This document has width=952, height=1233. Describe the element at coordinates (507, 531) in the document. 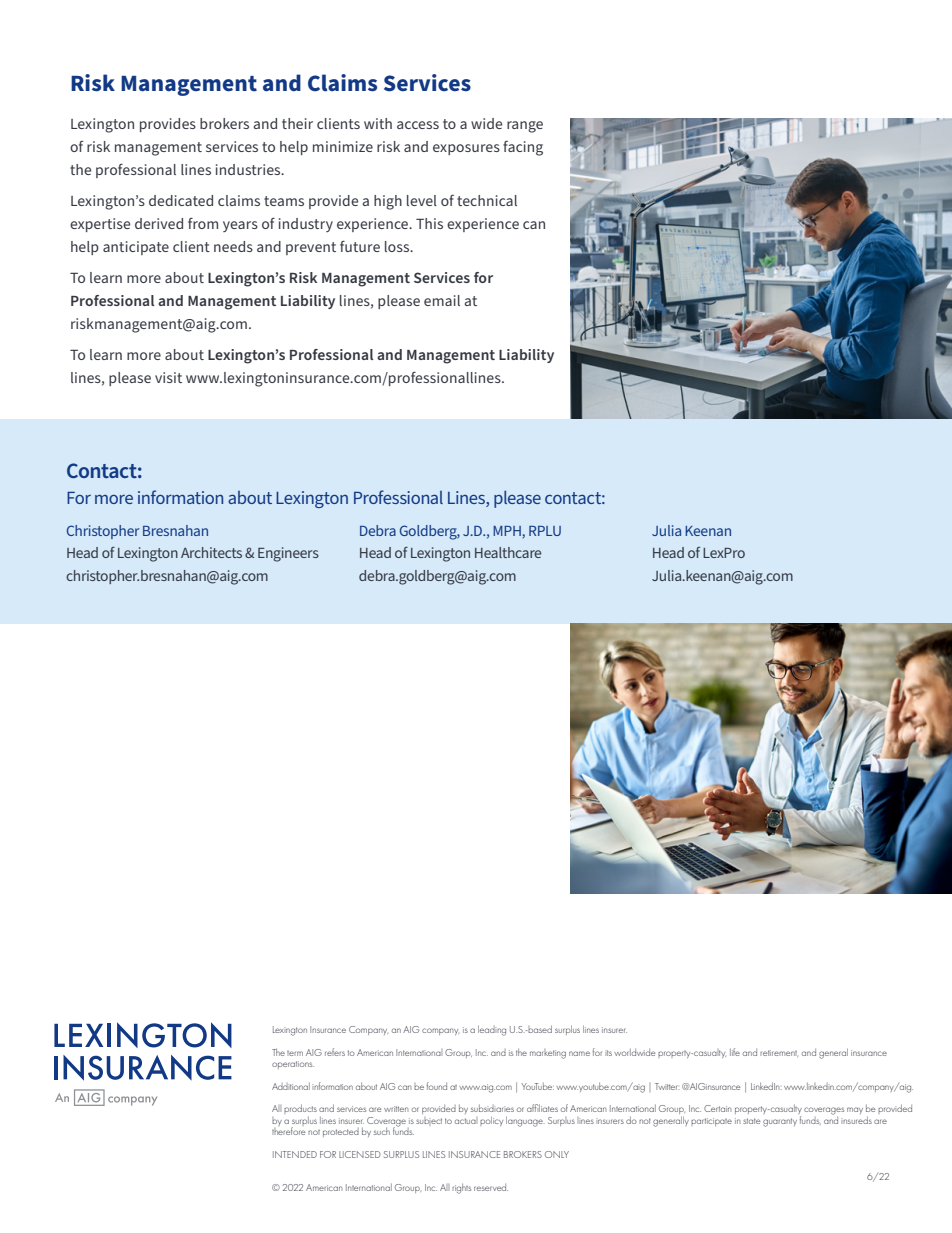

I see `MPH` at that location.
